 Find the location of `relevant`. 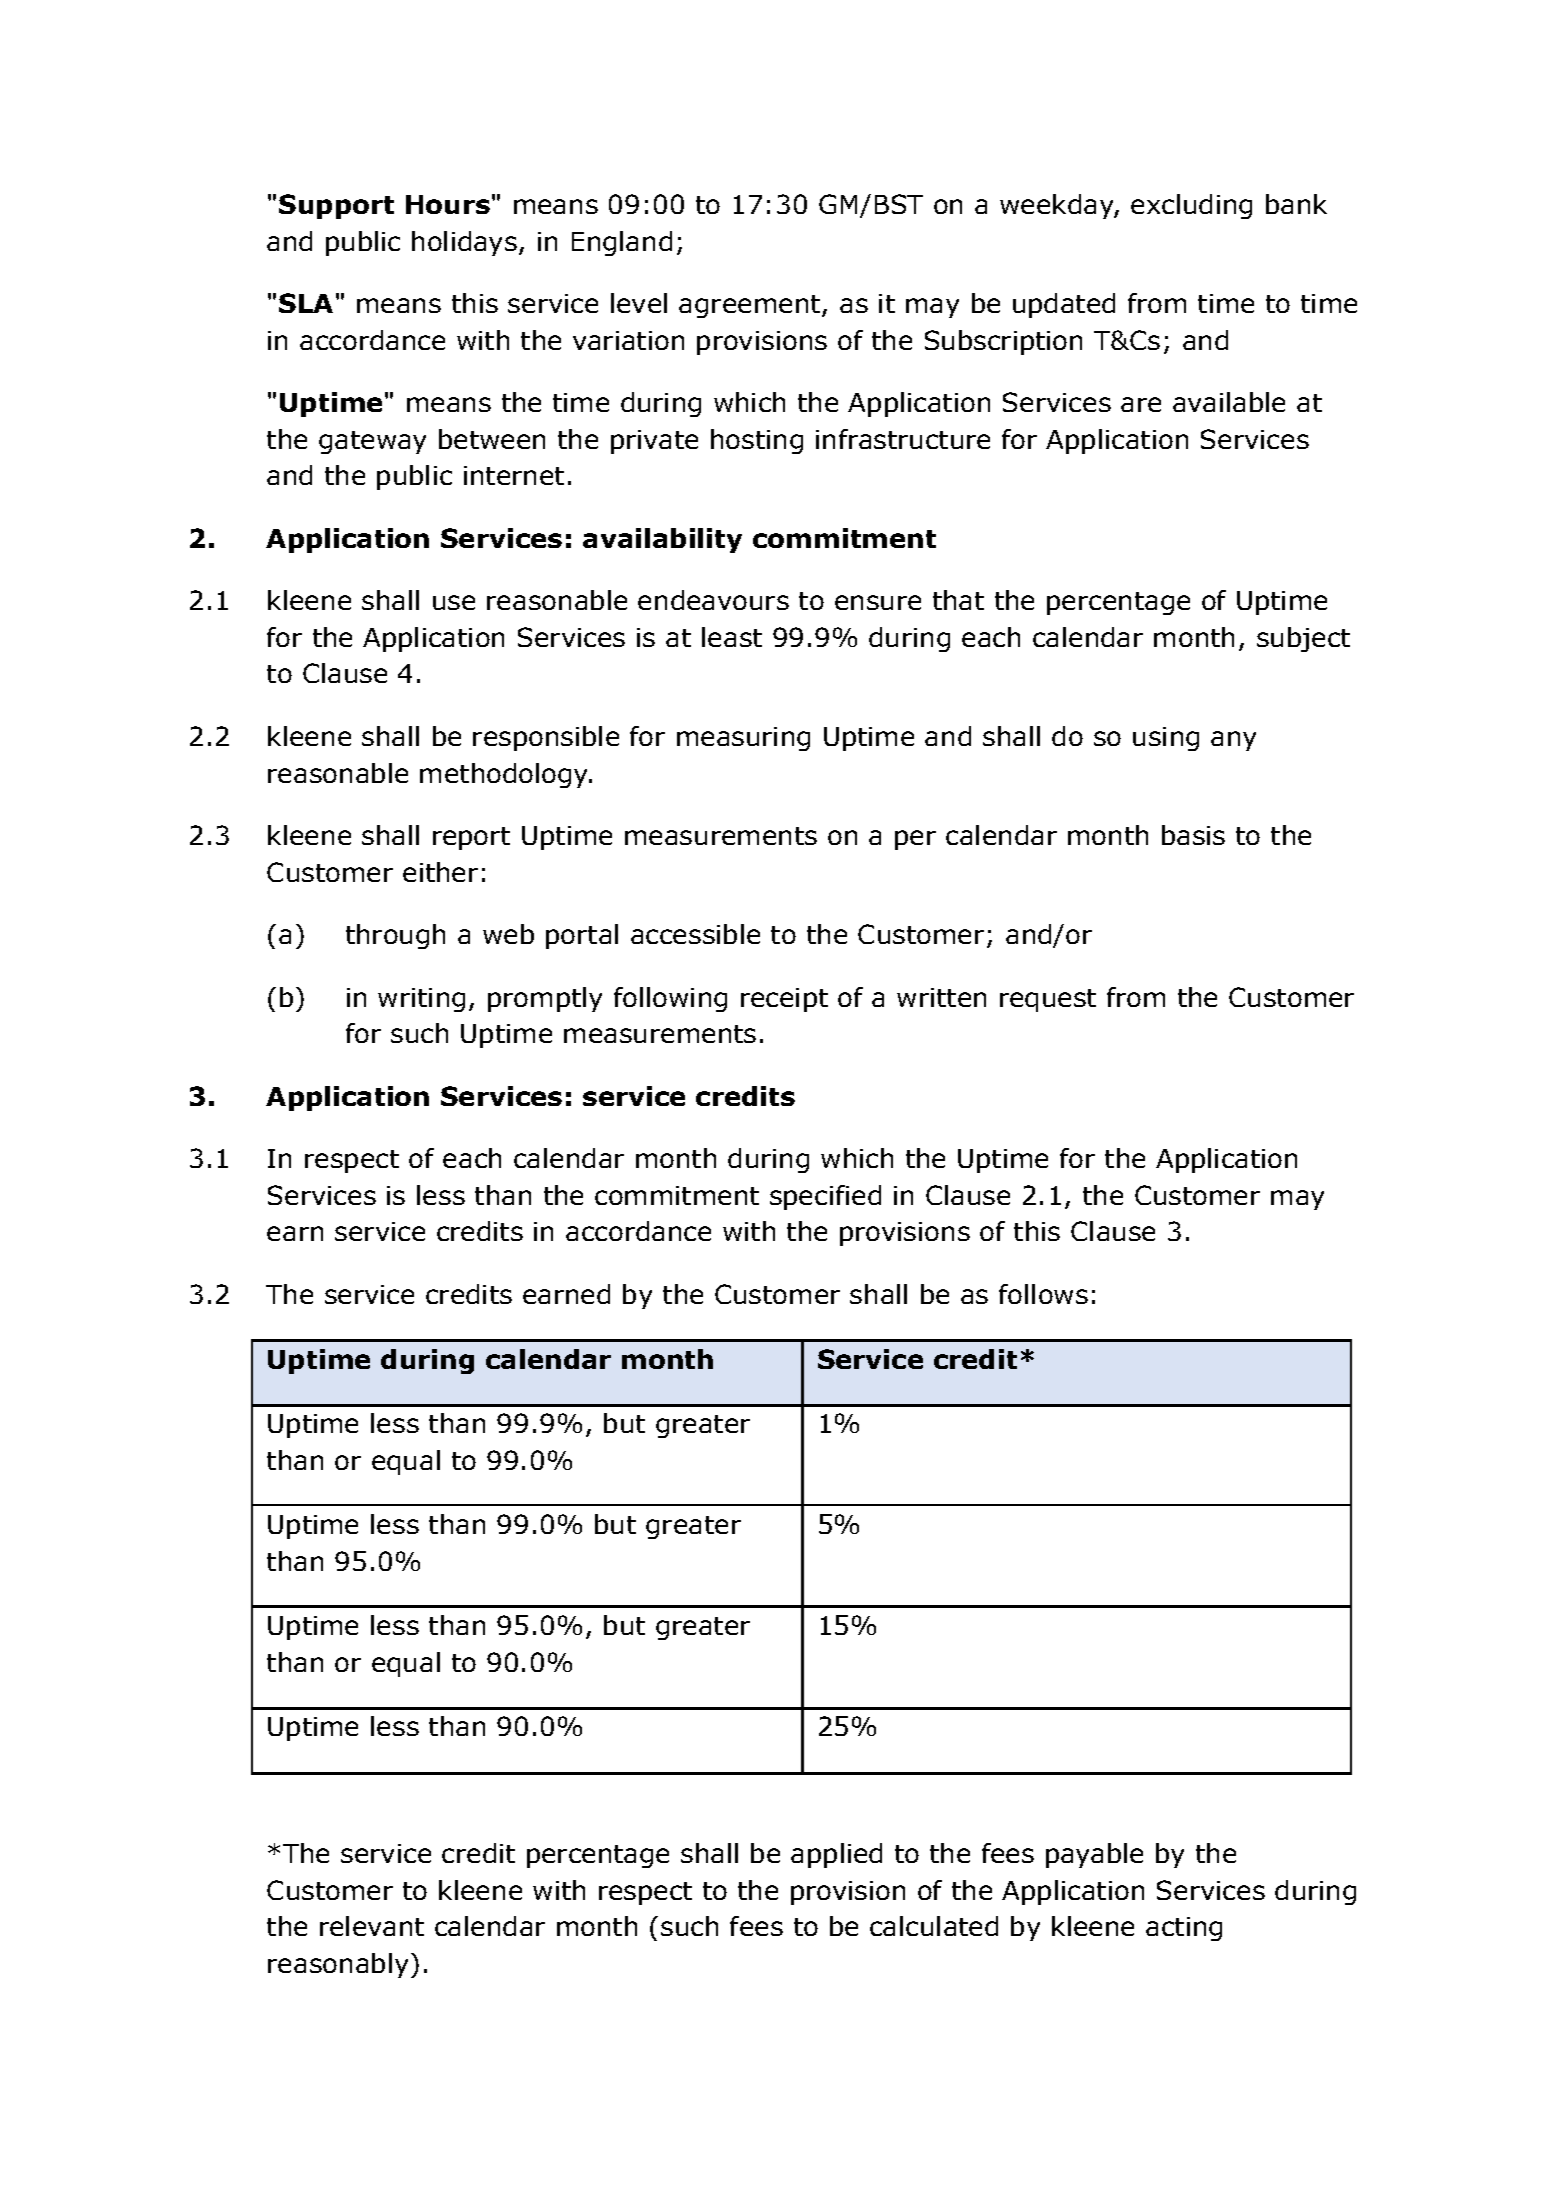

relevant is located at coordinates (372, 1926).
